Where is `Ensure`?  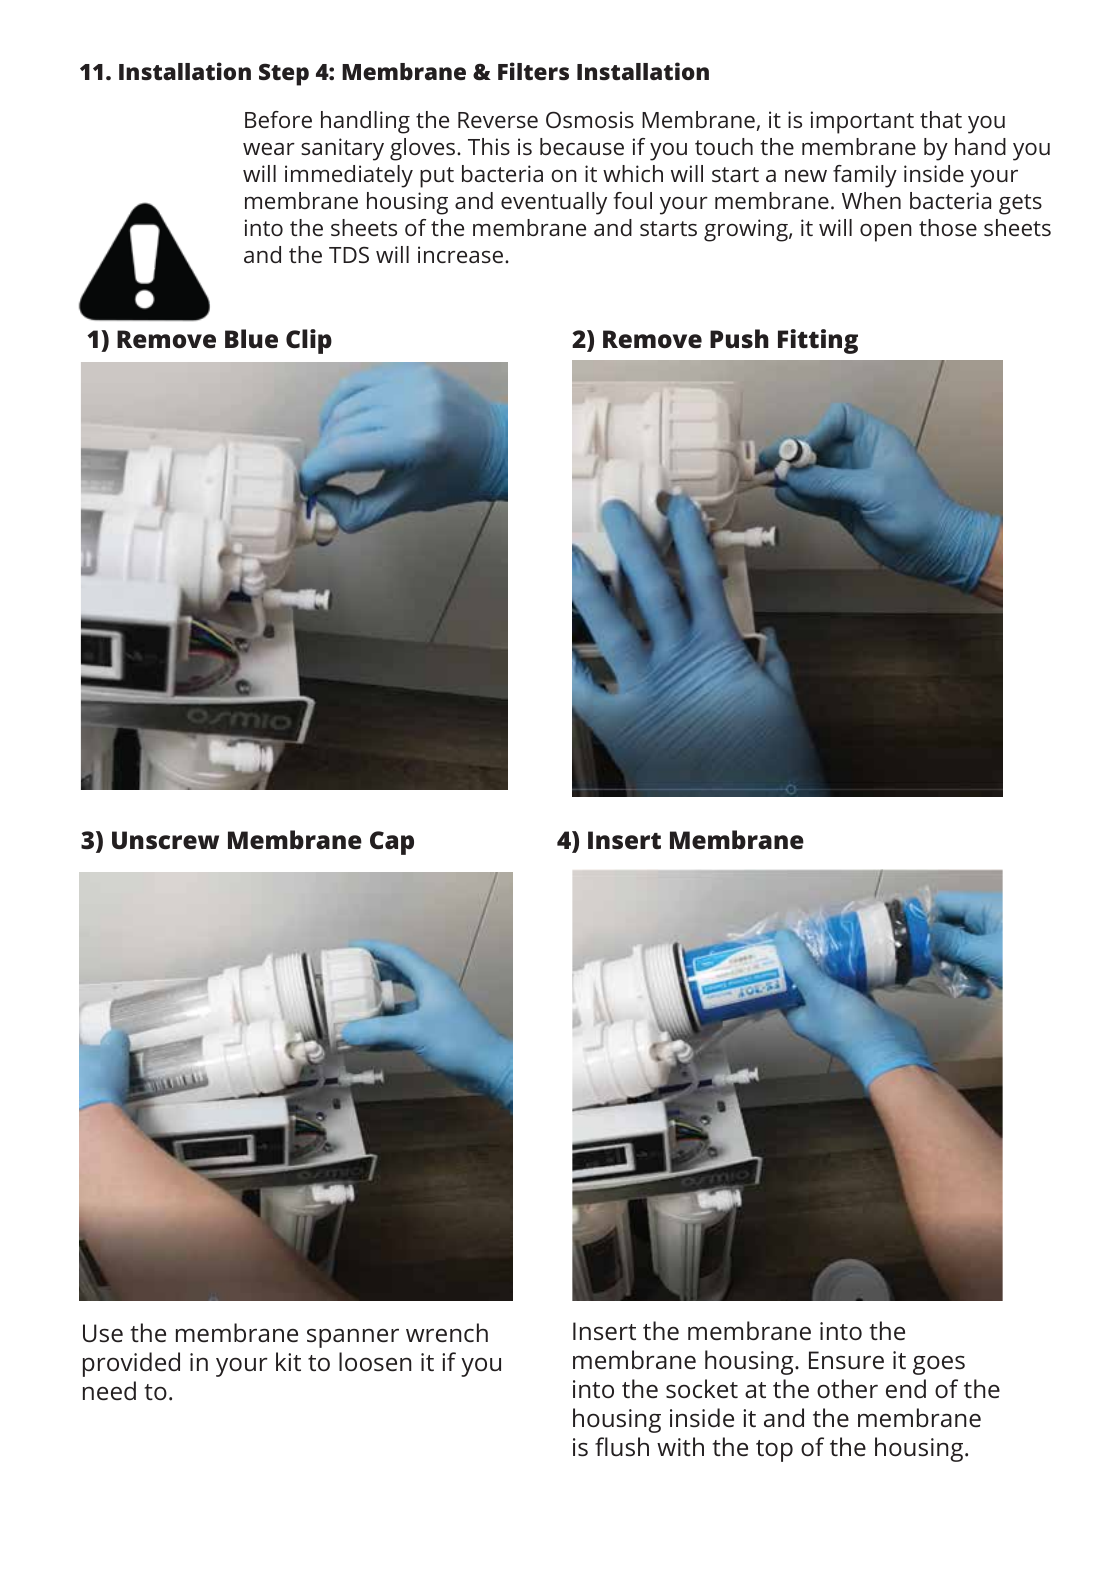 Ensure is located at coordinates (846, 1360).
